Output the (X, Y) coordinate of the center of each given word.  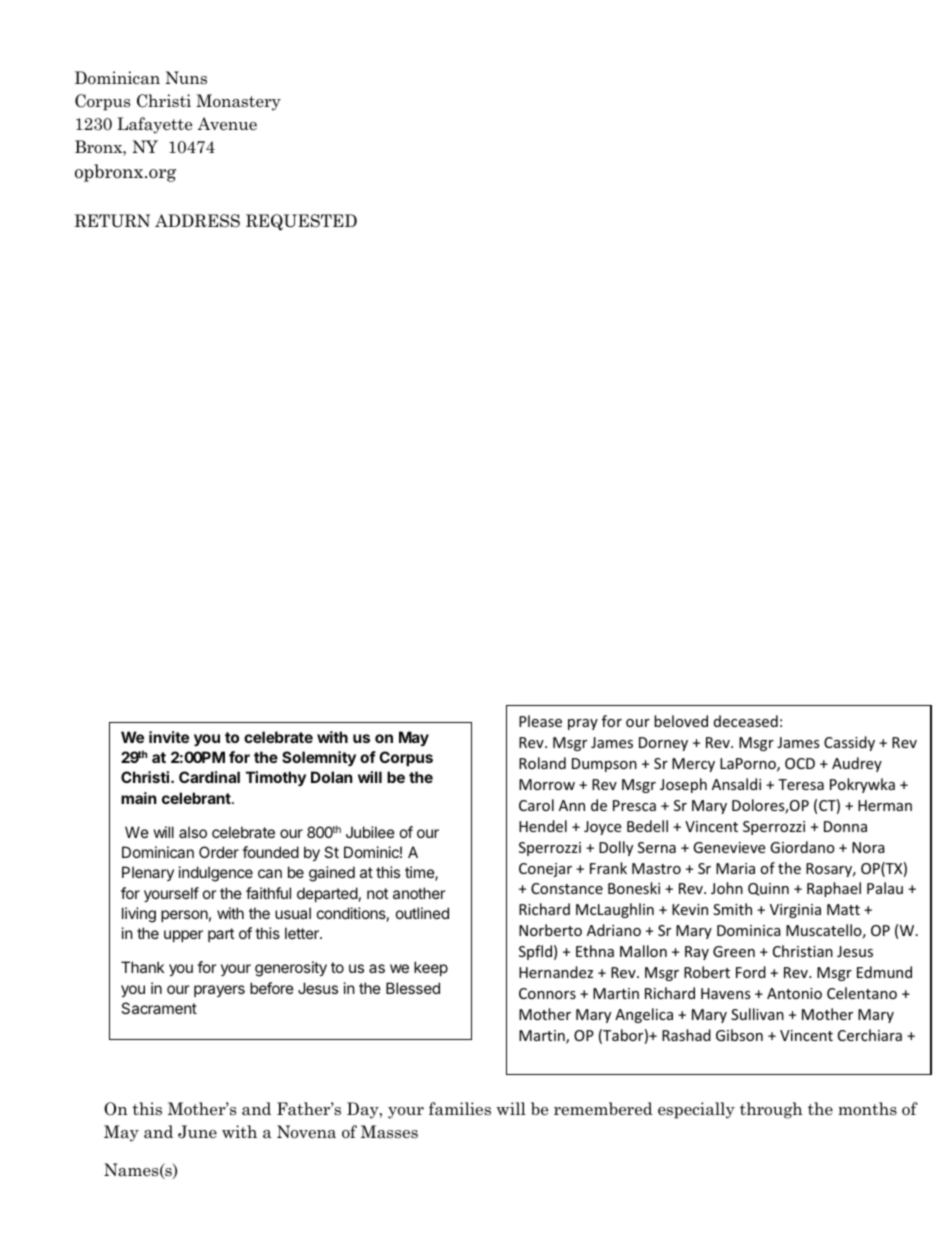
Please (540, 721)
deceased (746, 721)
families (460, 1109)
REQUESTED (301, 222)
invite (169, 737)
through (771, 1110)
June (197, 1132)
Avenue (227, 124)
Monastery (238, 102)
